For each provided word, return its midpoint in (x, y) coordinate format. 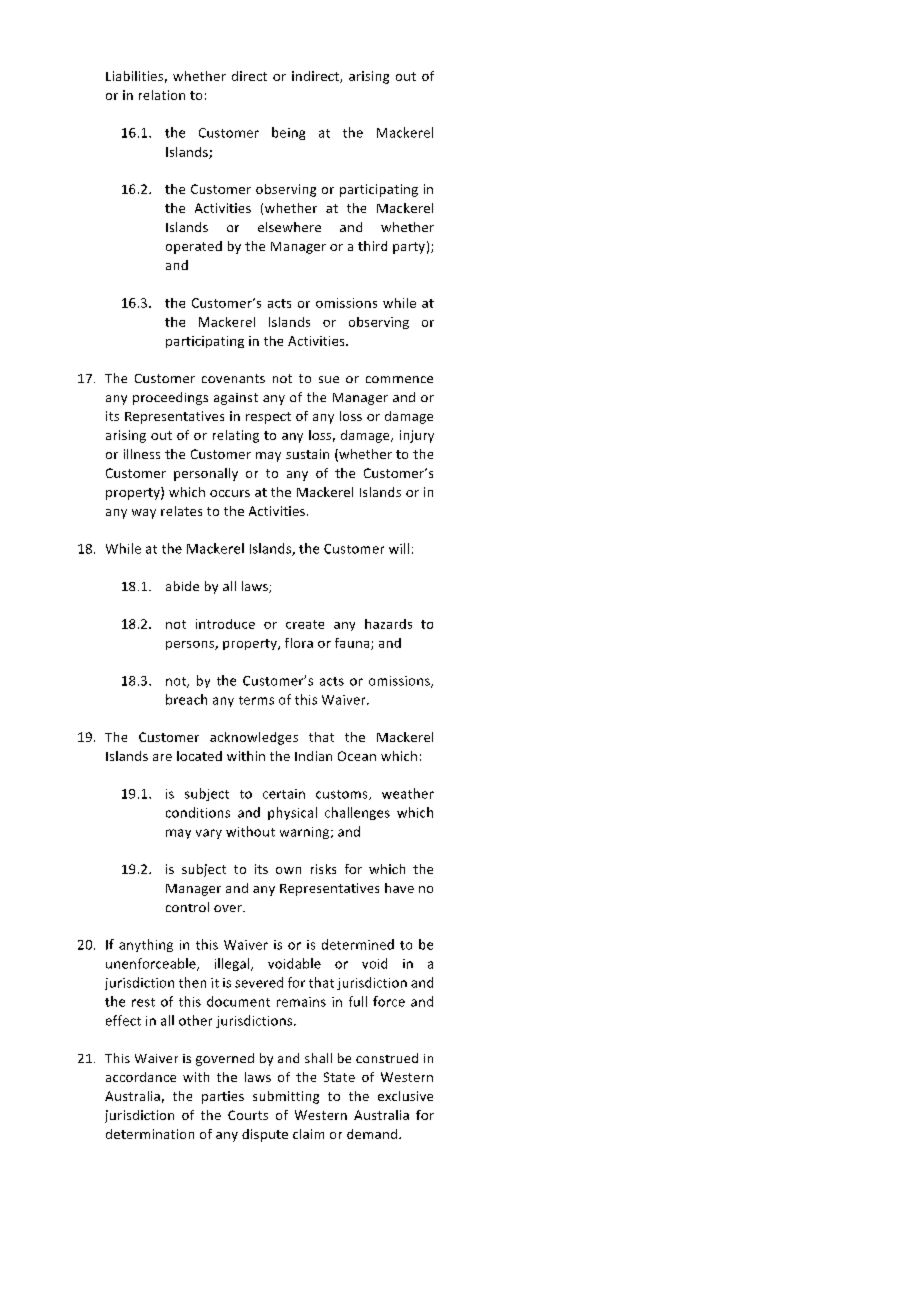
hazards (388, 624)
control (187, 907)
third (372, 246)
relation (162, 95)
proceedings (170, 398)
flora (299, 643)
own (288, 870)
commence (399, 379)
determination (150, 1134)
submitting (286, 1097)
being (288, 133)
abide (182, 586)
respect (268, 418)
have (399, 888)
